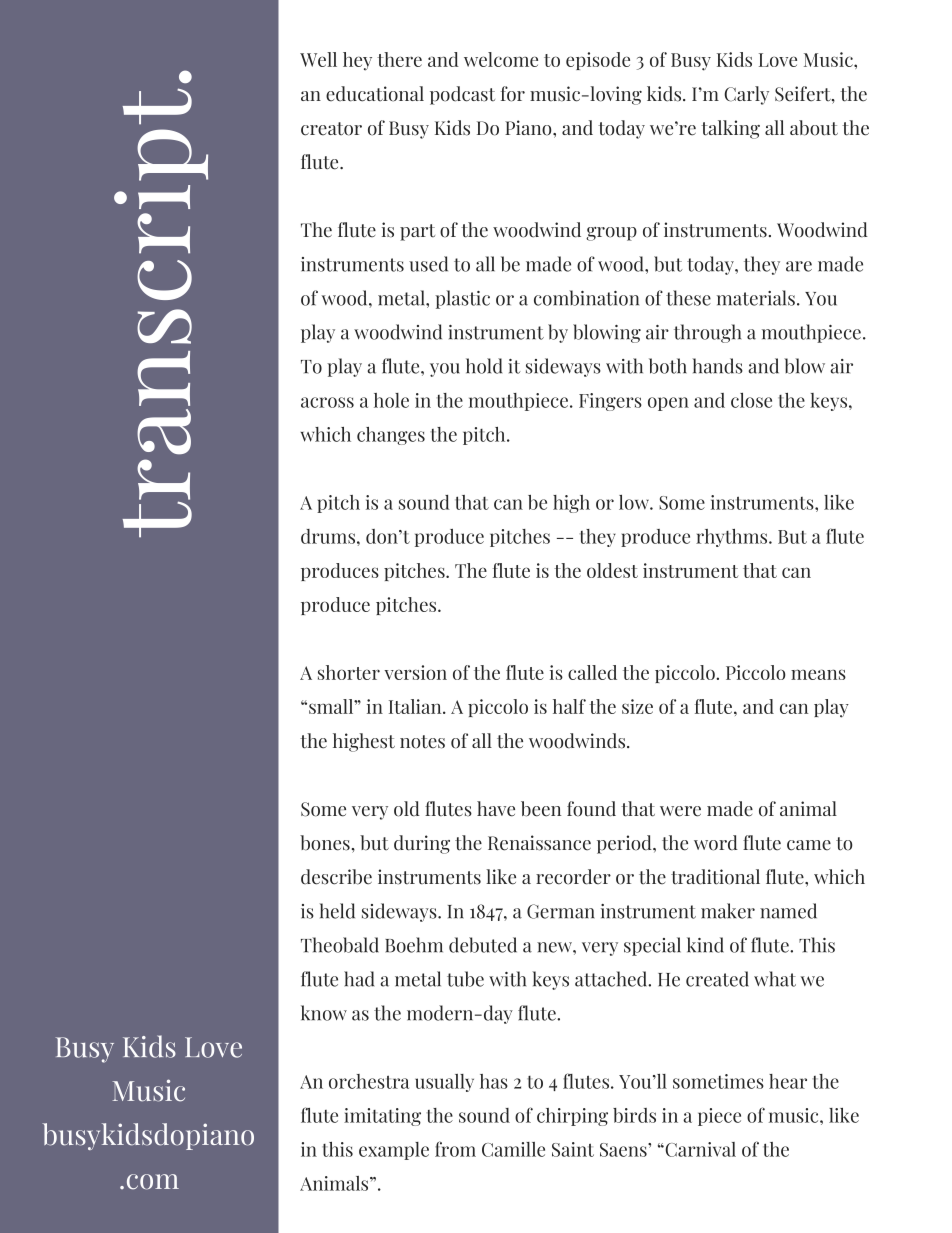  I want to click on hear, so click(788, 1081).
